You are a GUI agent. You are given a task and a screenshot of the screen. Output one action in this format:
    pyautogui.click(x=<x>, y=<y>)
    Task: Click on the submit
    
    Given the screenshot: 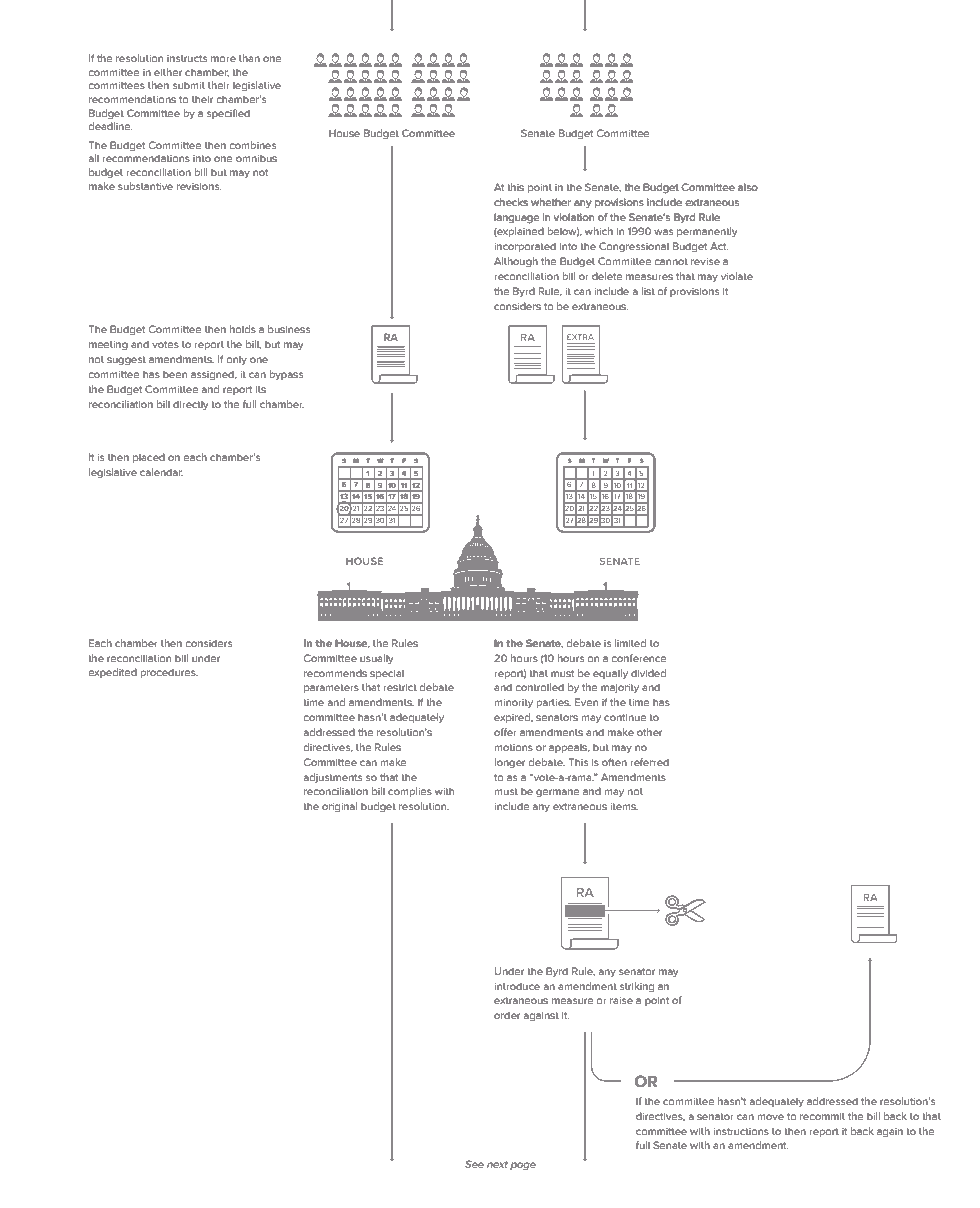 What is the action you would take?
    pyautogui.click(x=189, y=85)
